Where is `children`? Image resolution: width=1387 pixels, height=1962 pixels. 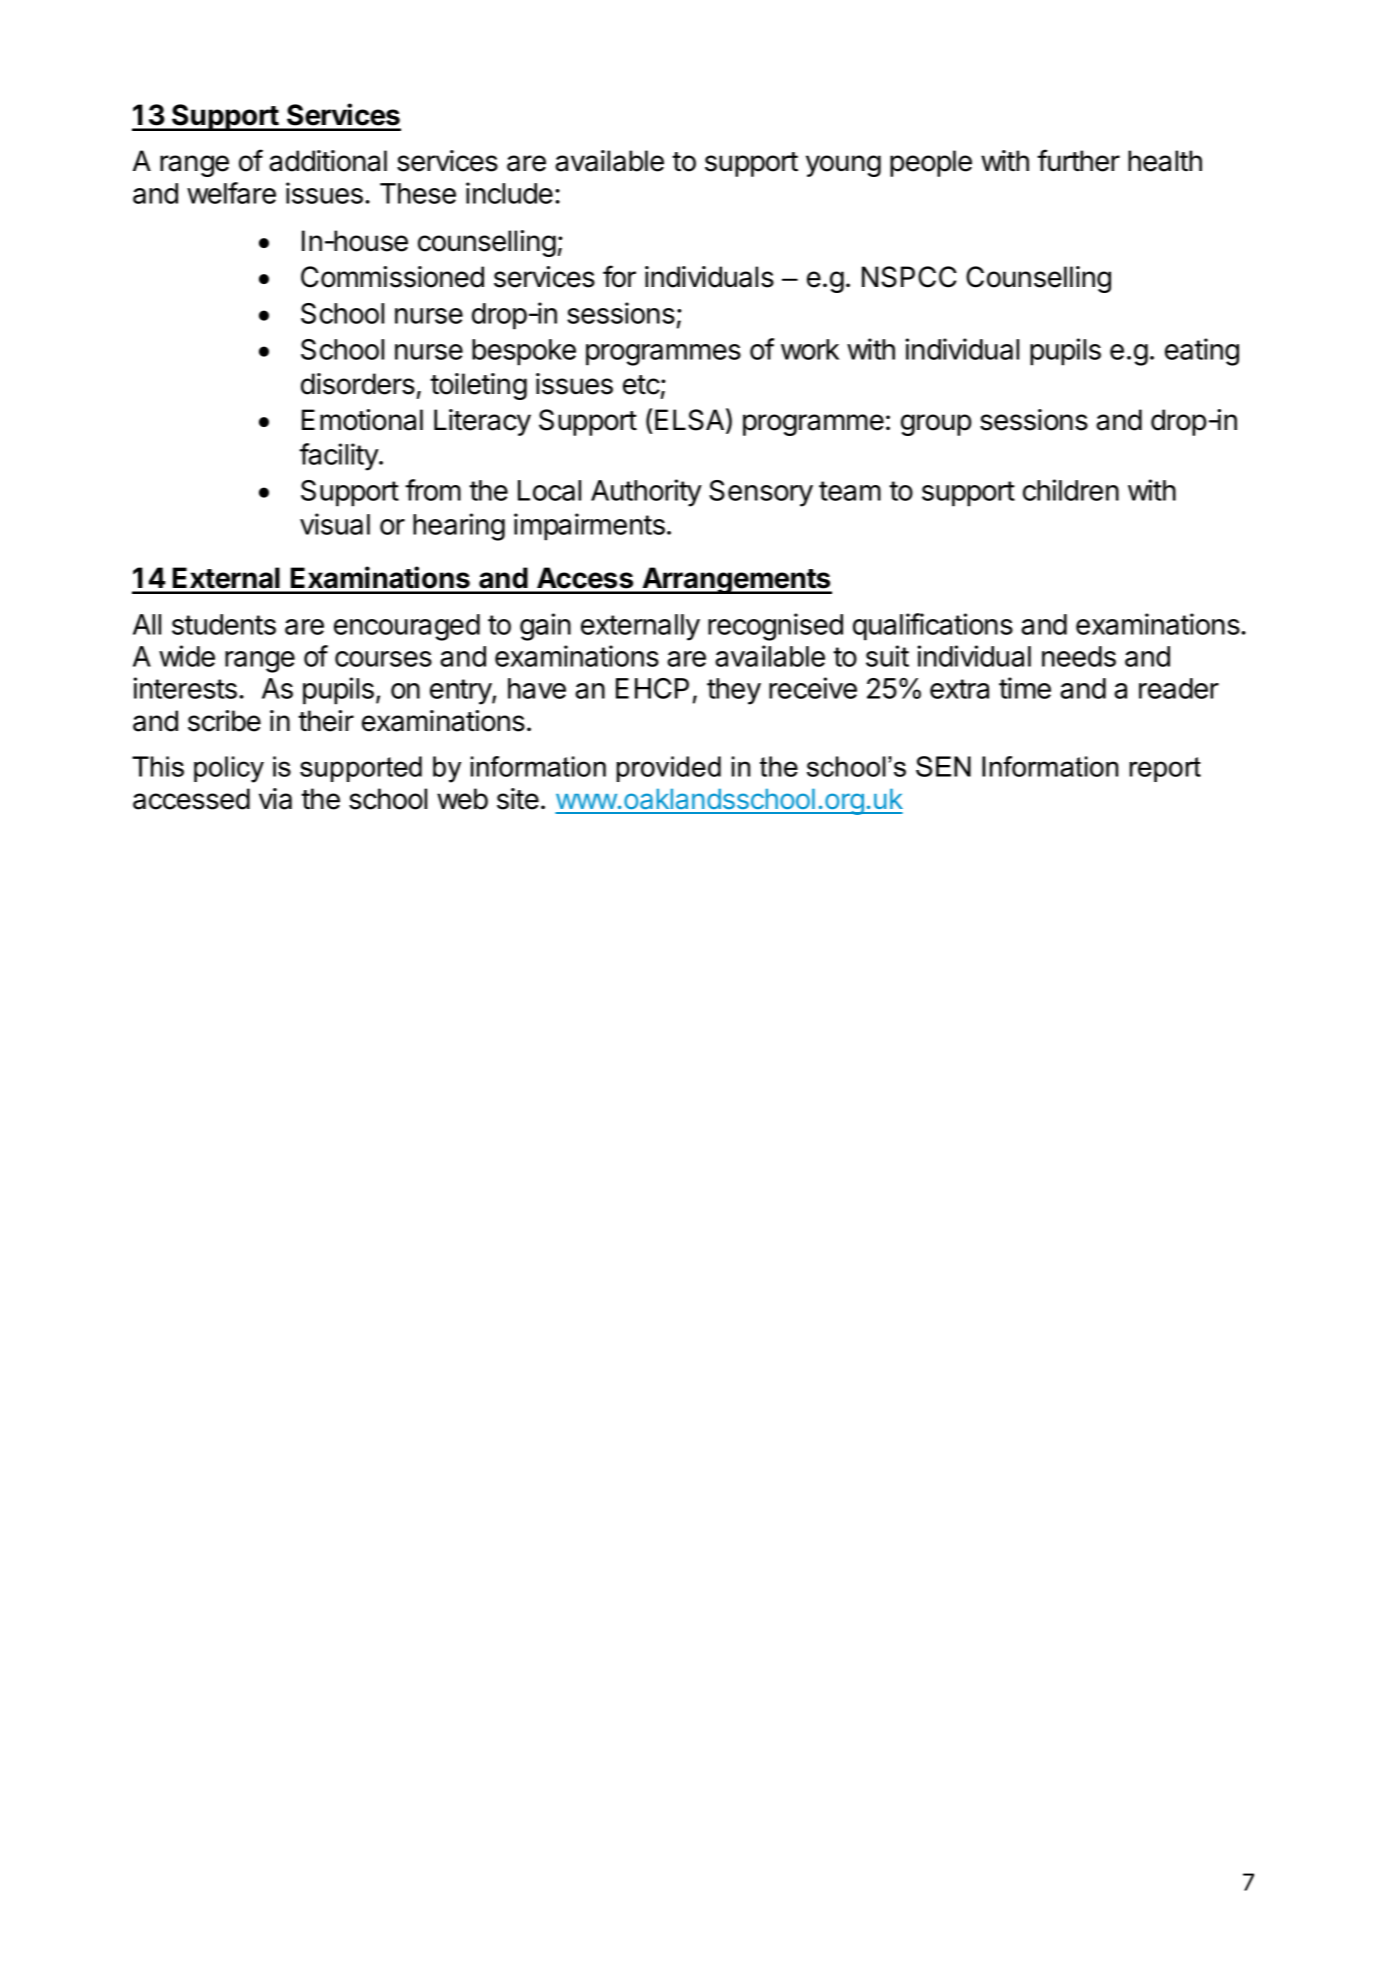 children is located at coordinates (1071, 490).
